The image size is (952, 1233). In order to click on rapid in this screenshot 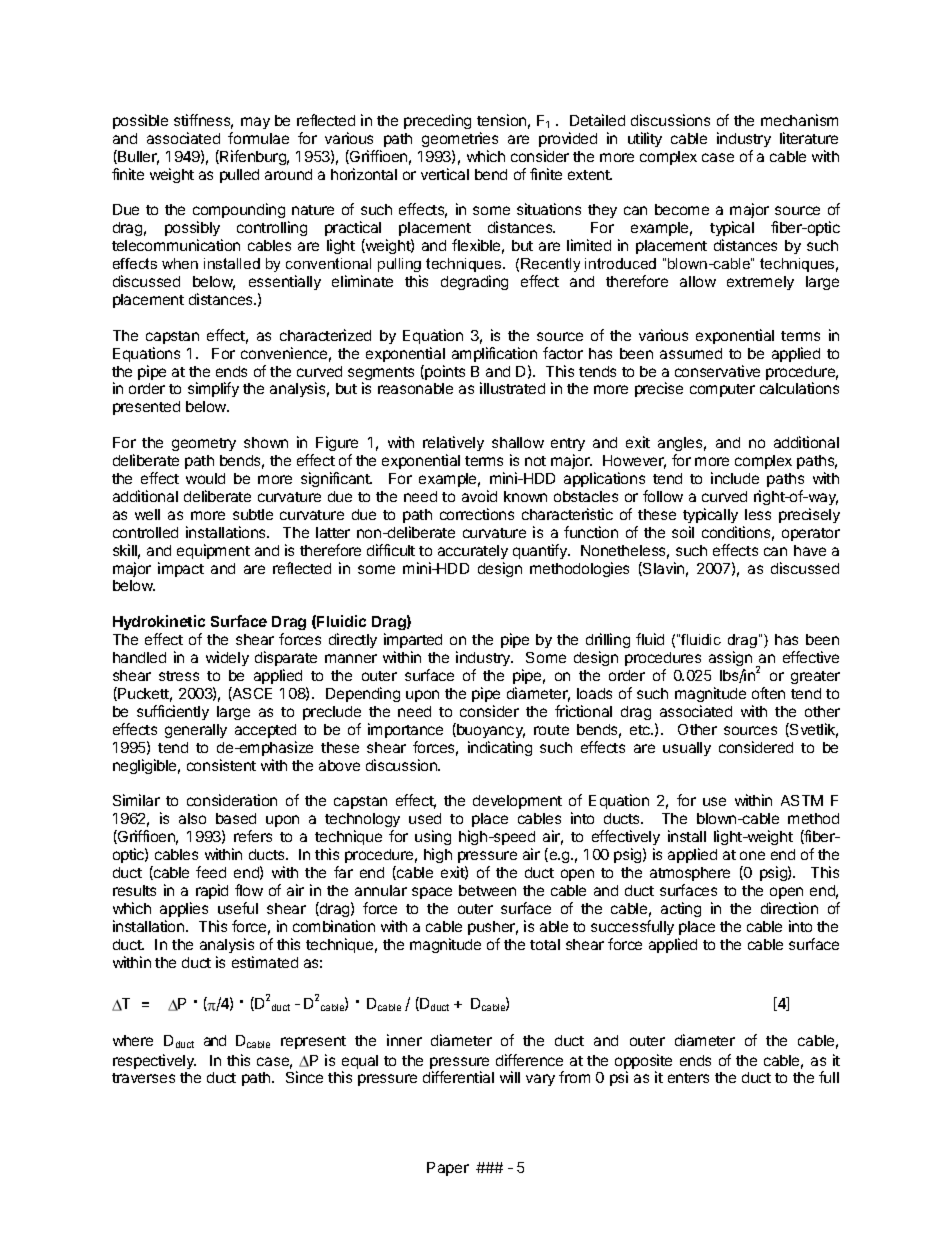, I will do `click(212, 891)`.
